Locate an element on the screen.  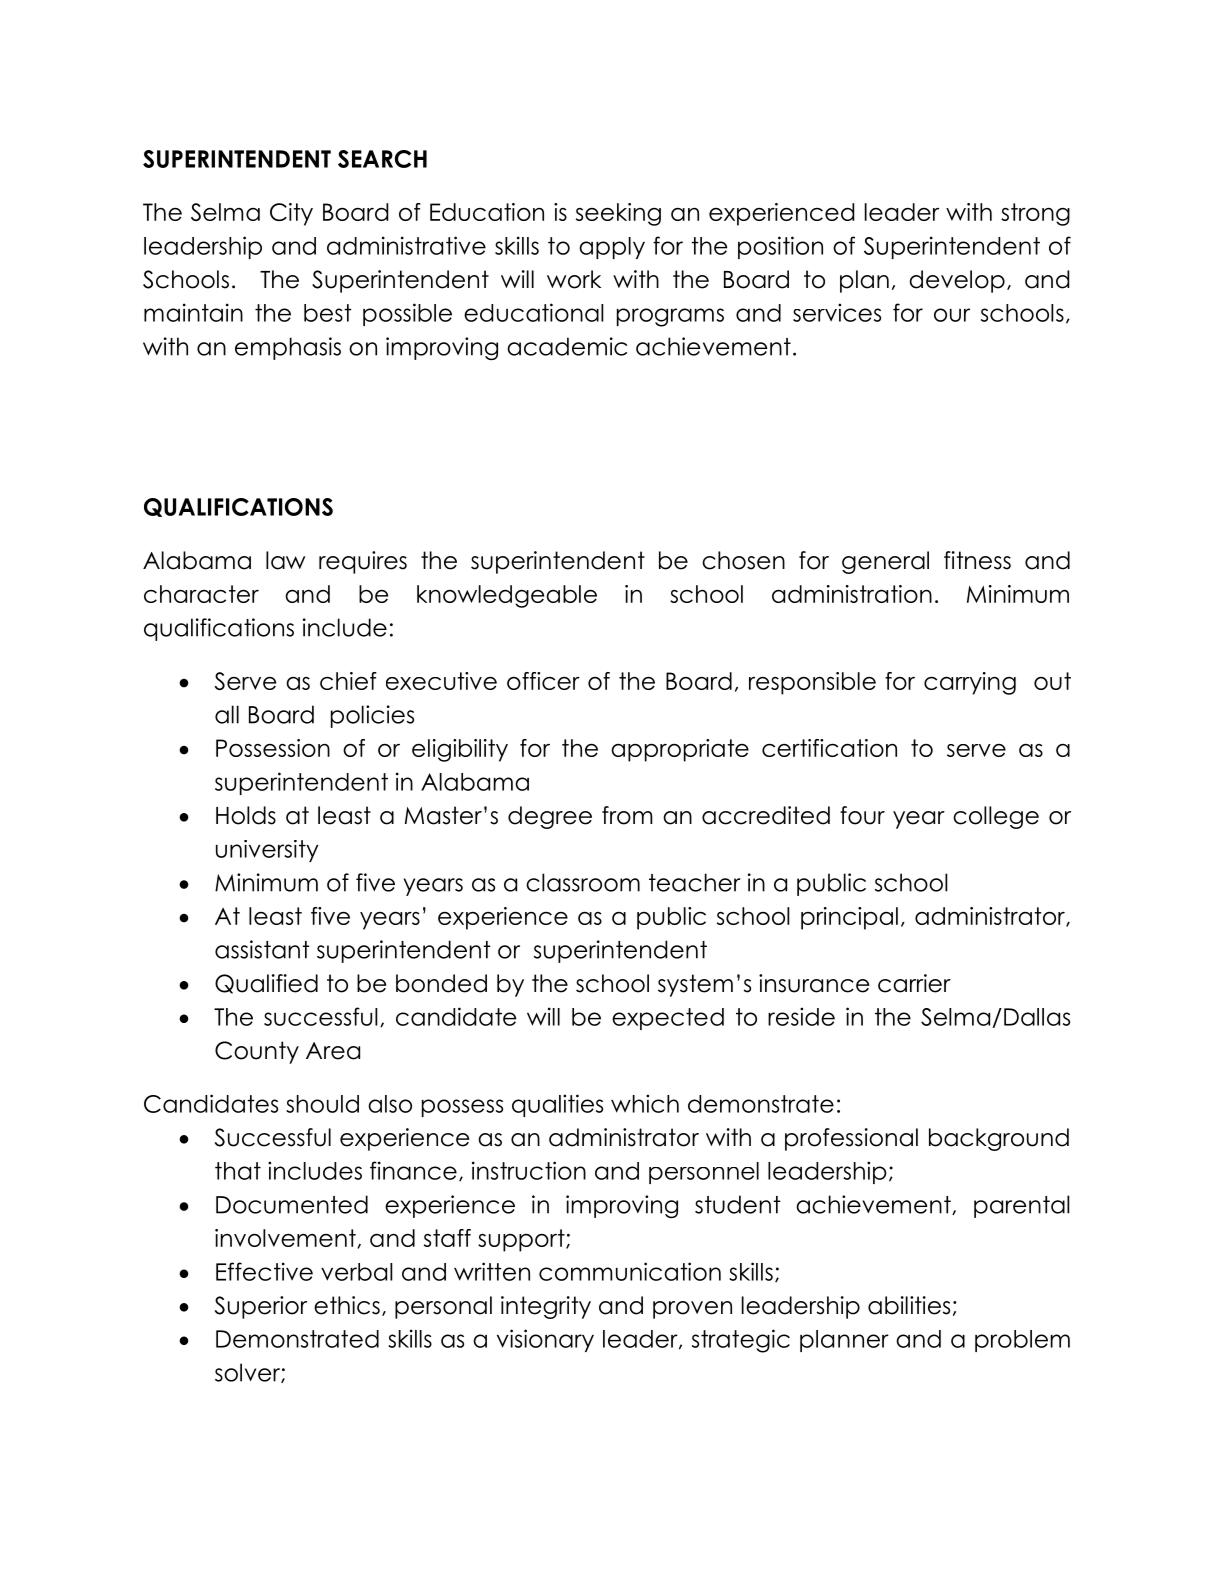
appropriate is located at coordinates (680, 750).
